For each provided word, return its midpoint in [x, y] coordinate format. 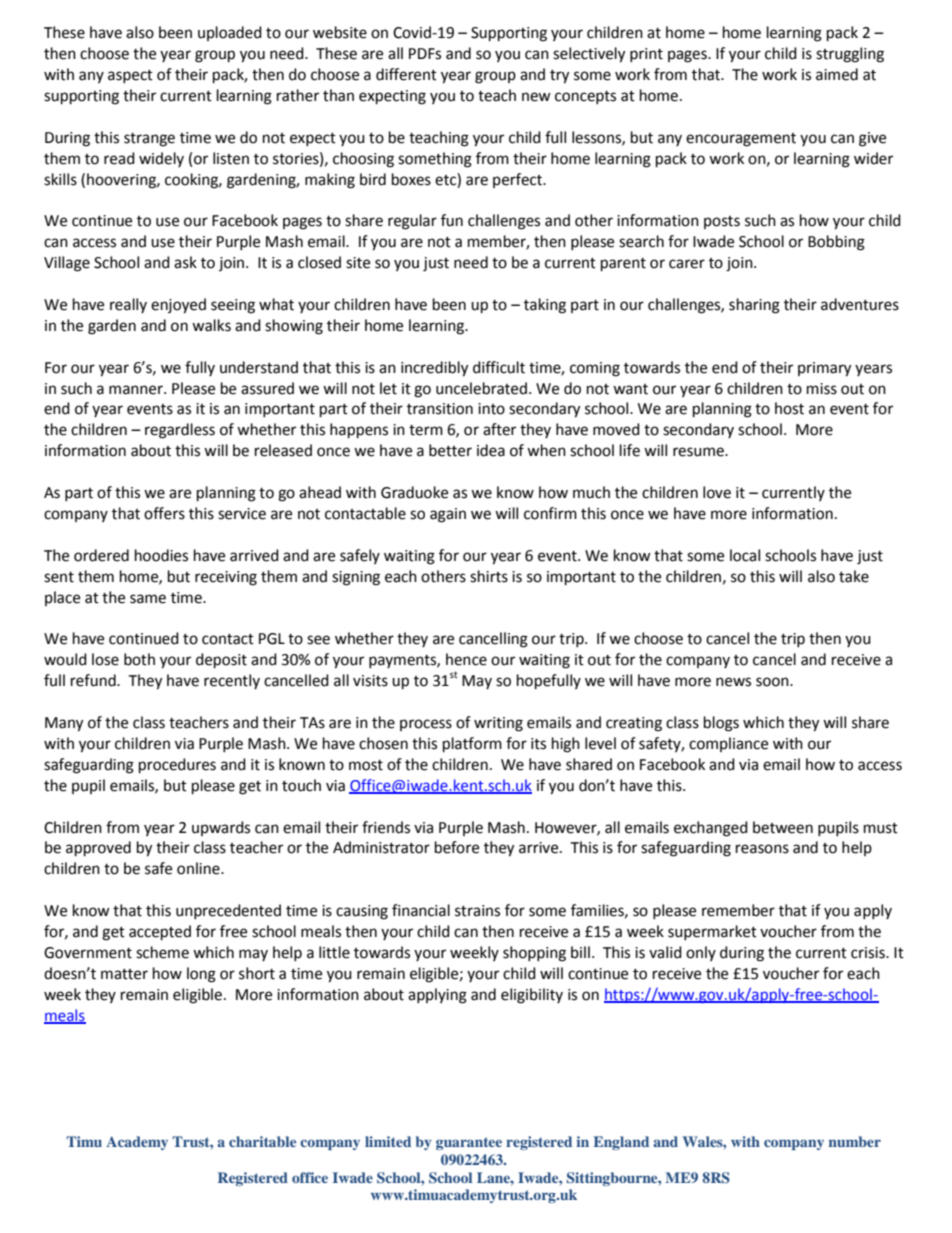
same [148, 599]
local [745, 555]
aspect [130, 76]
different [406, 74]
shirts [489, 576]
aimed [837, 74]
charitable [262, 1141]
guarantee [469, 1143]
